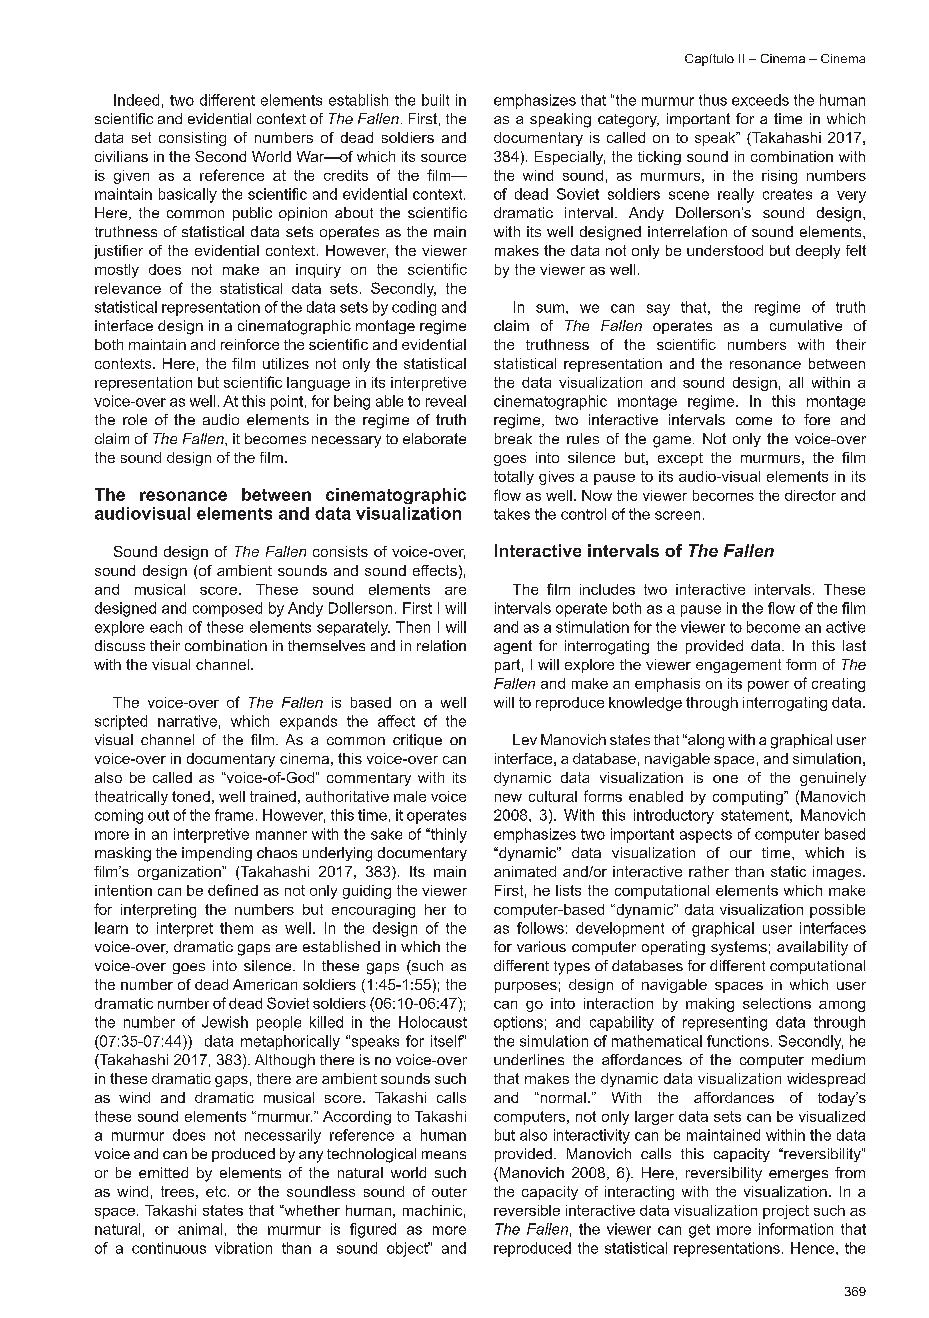 This screenshot has width=929, height=1318. Describe the element at coordinates (217, 854) in the screenshot. I see `impending` at that location.
